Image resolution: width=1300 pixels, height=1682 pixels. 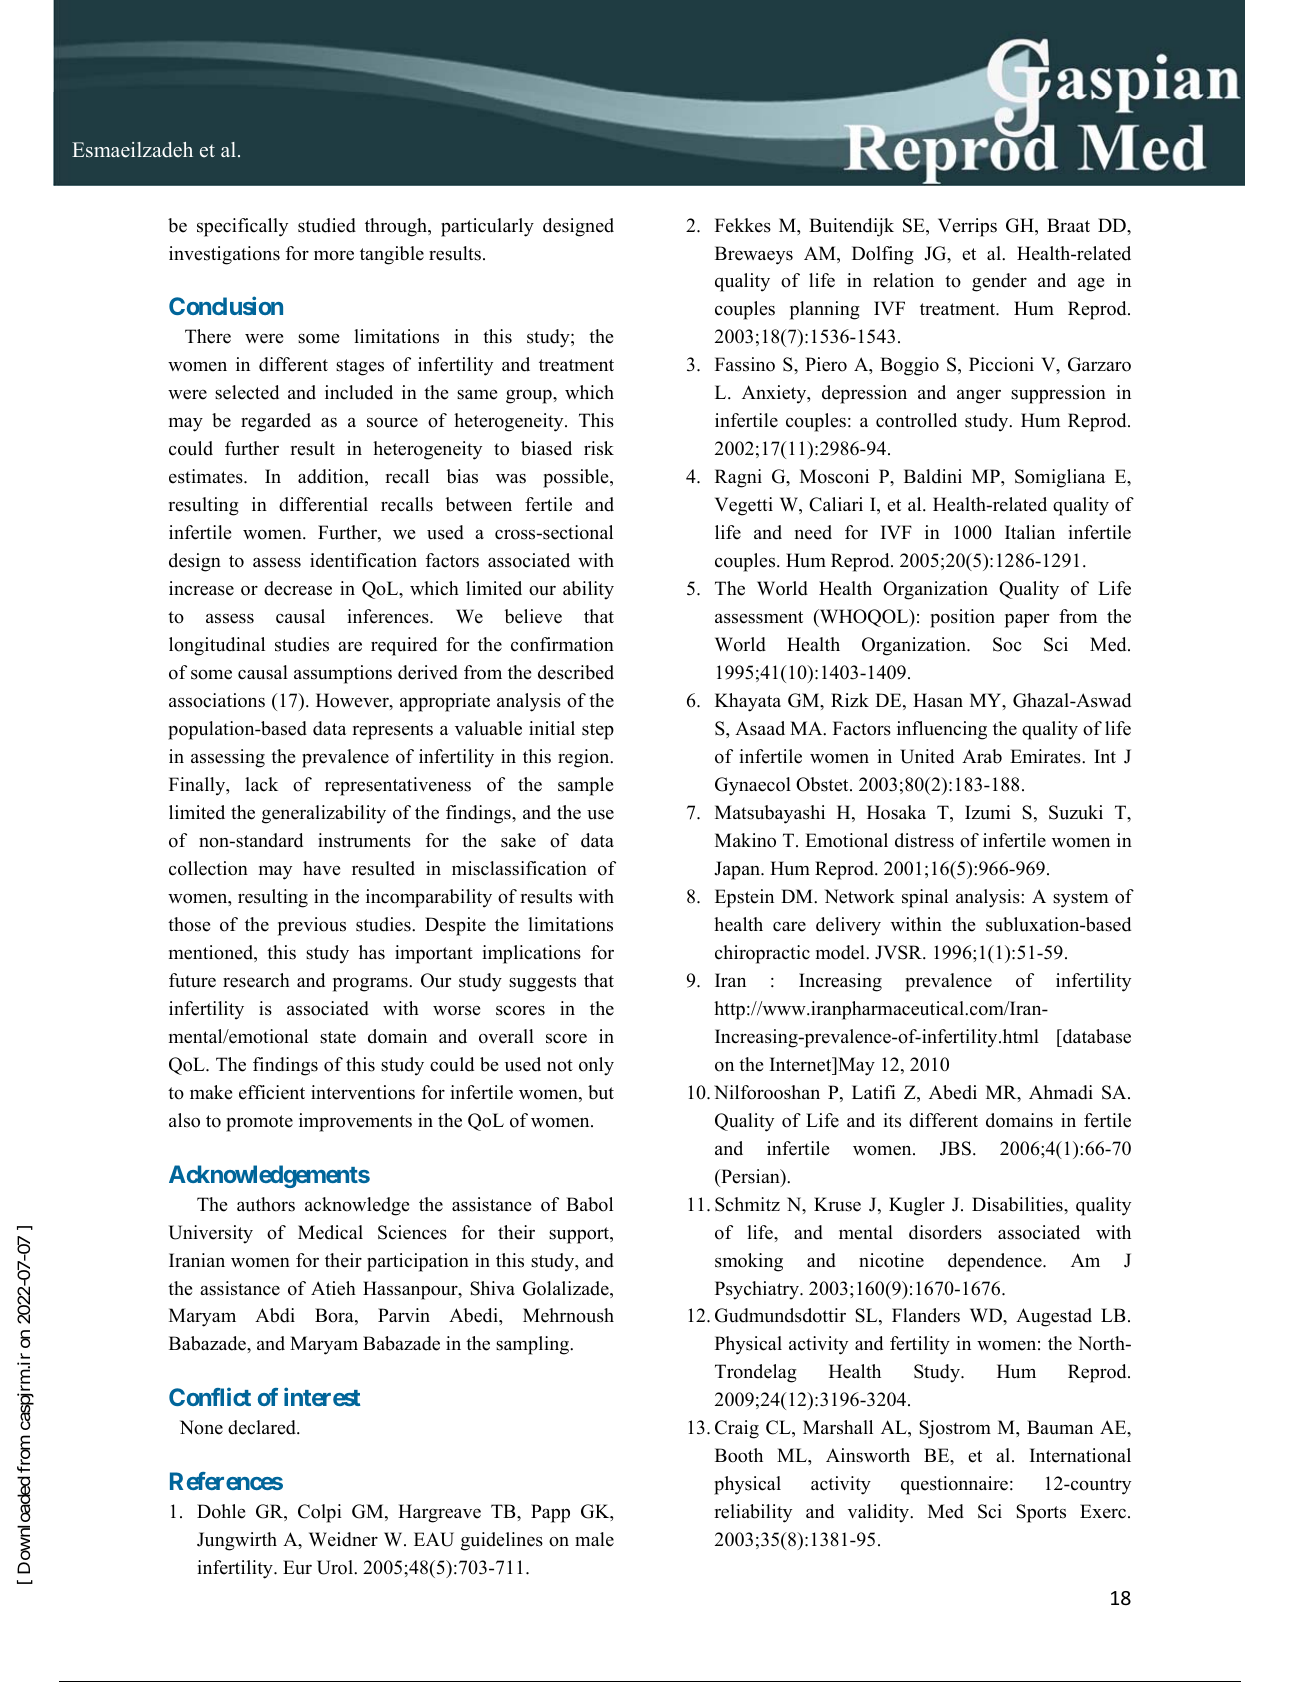 I want to click on particularly, so click(x=487, y=227).
